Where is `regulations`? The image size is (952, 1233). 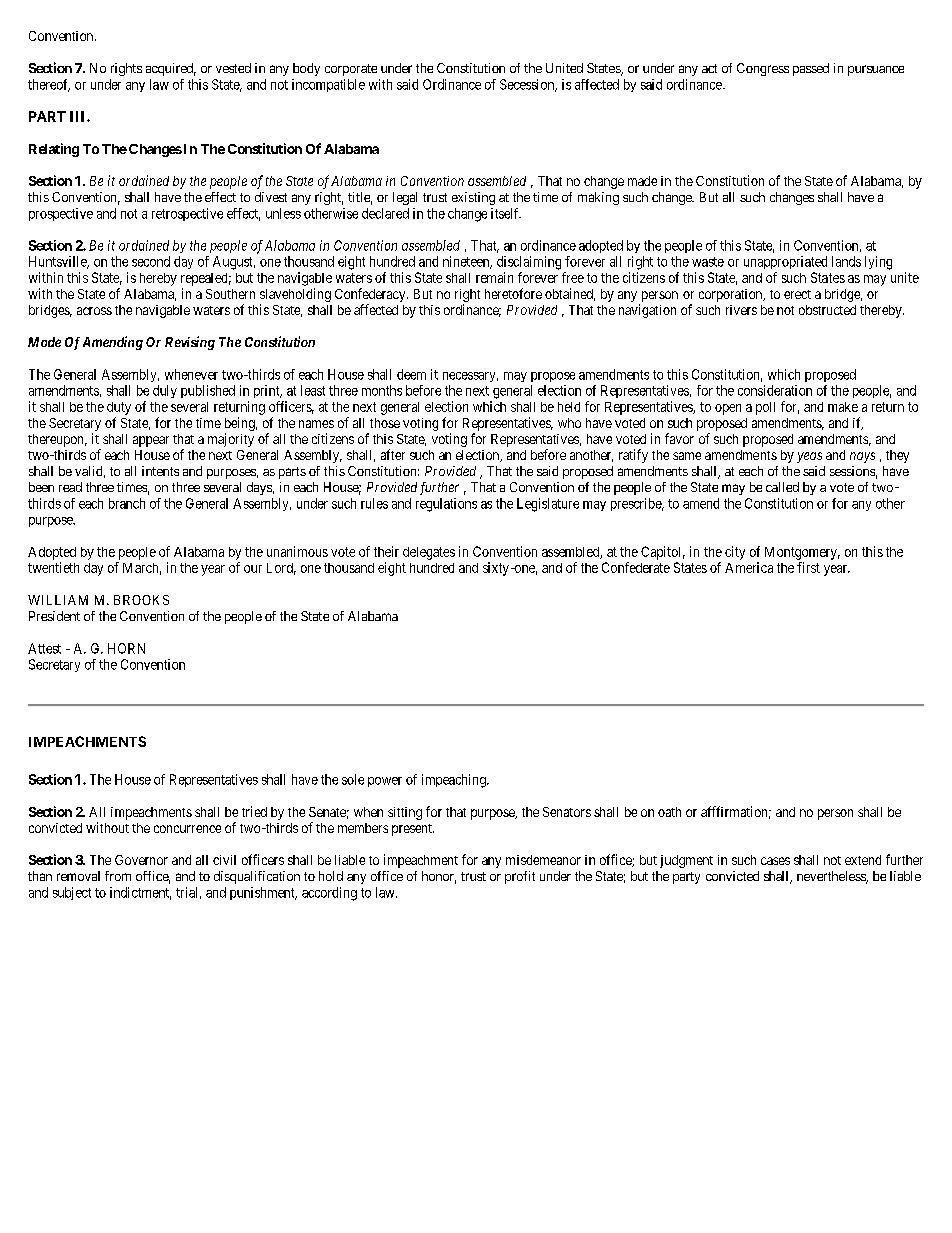
regulations is located at coordinates (446, 505).
